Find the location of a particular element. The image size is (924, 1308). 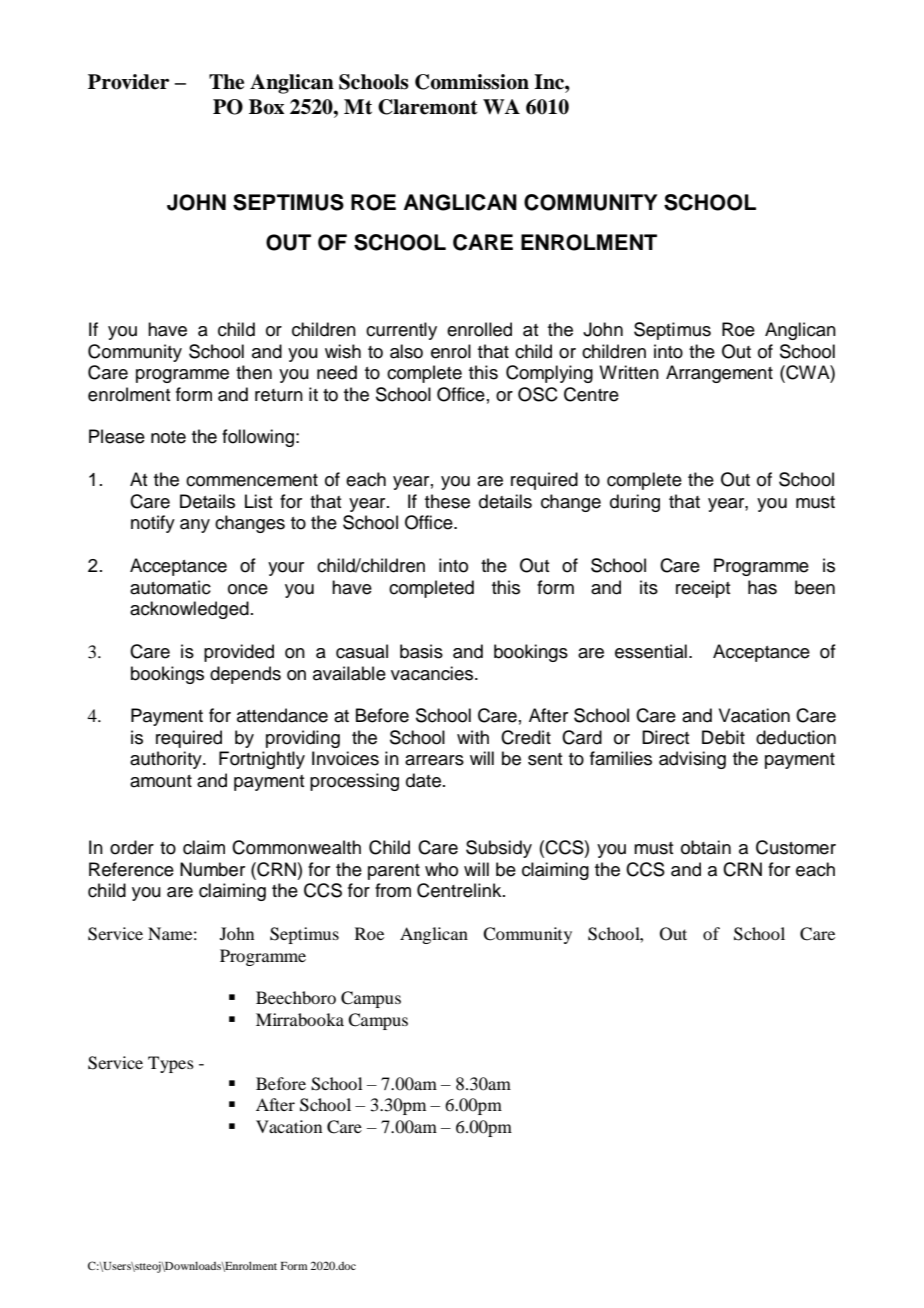

OSC is located at coordinates (538, 394).
